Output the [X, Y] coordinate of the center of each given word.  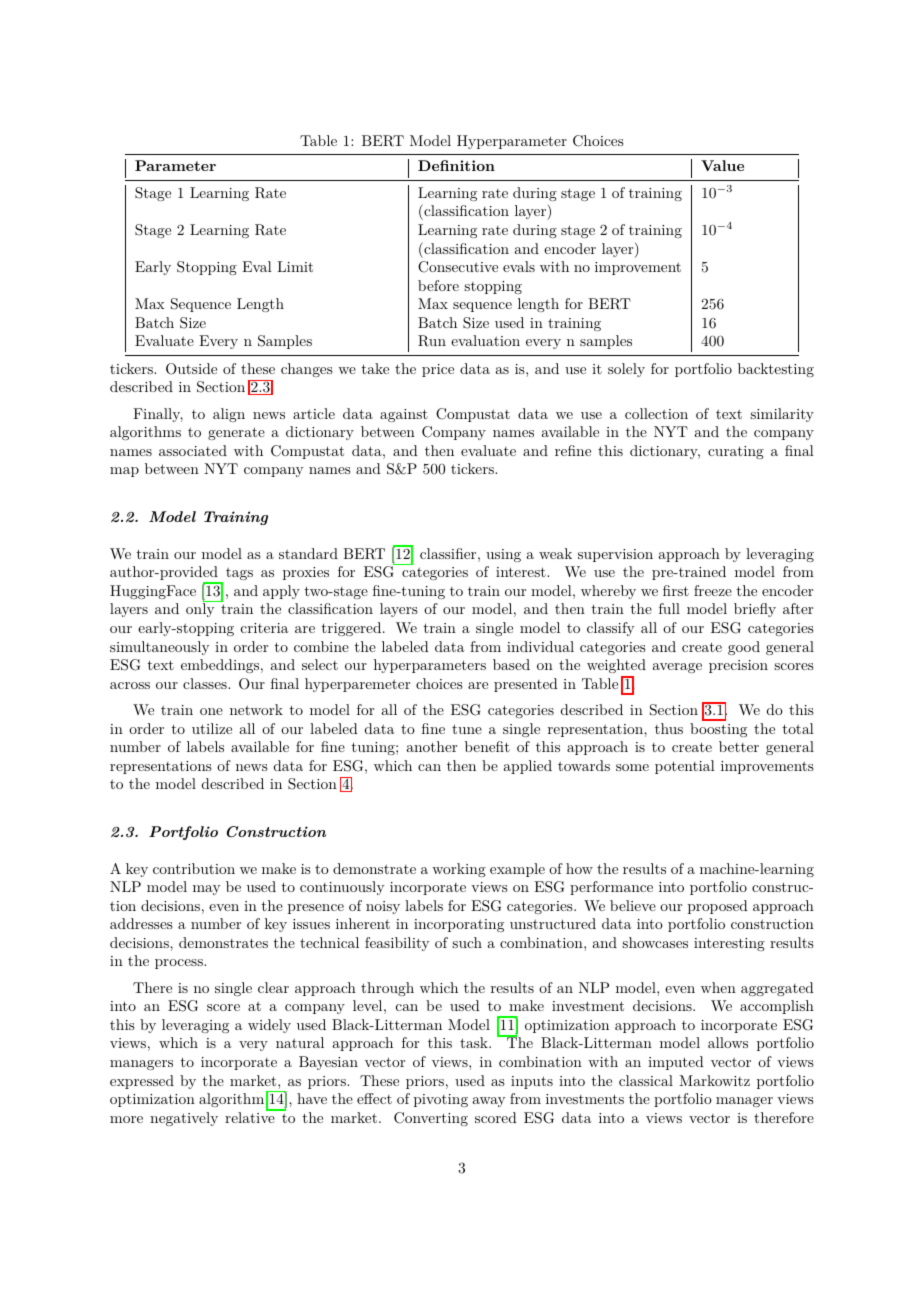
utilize [212, 728]
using [503, 555]
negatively [184, 1119]
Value [722, 165]
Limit [295, 266]
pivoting [441, 1100]
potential [685, 767]
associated [193, 450]
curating [736, 452]
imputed [676, 1063]
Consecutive [458, 267]
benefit [487, 746]
